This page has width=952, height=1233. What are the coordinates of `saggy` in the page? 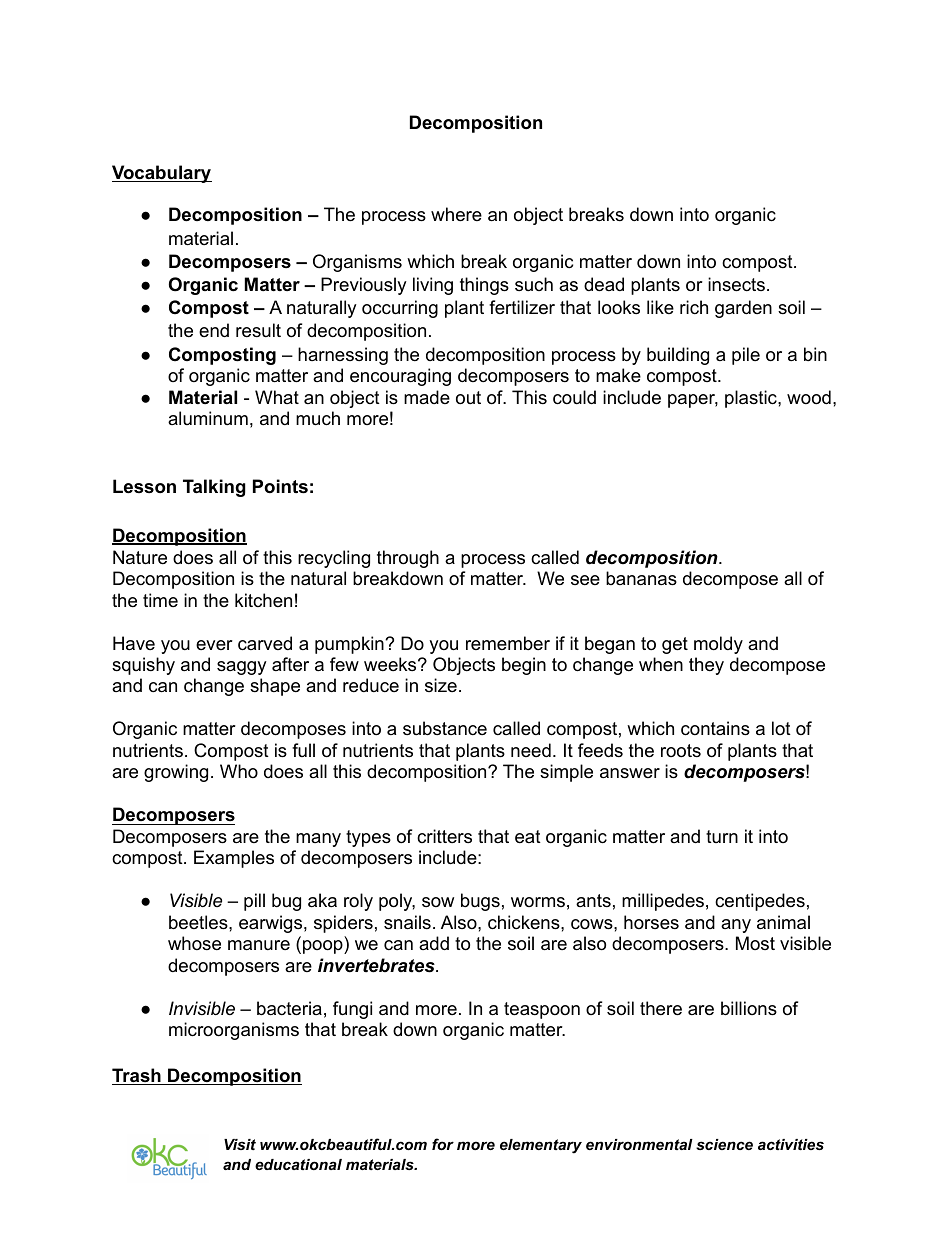 It's located at (242, 668).
